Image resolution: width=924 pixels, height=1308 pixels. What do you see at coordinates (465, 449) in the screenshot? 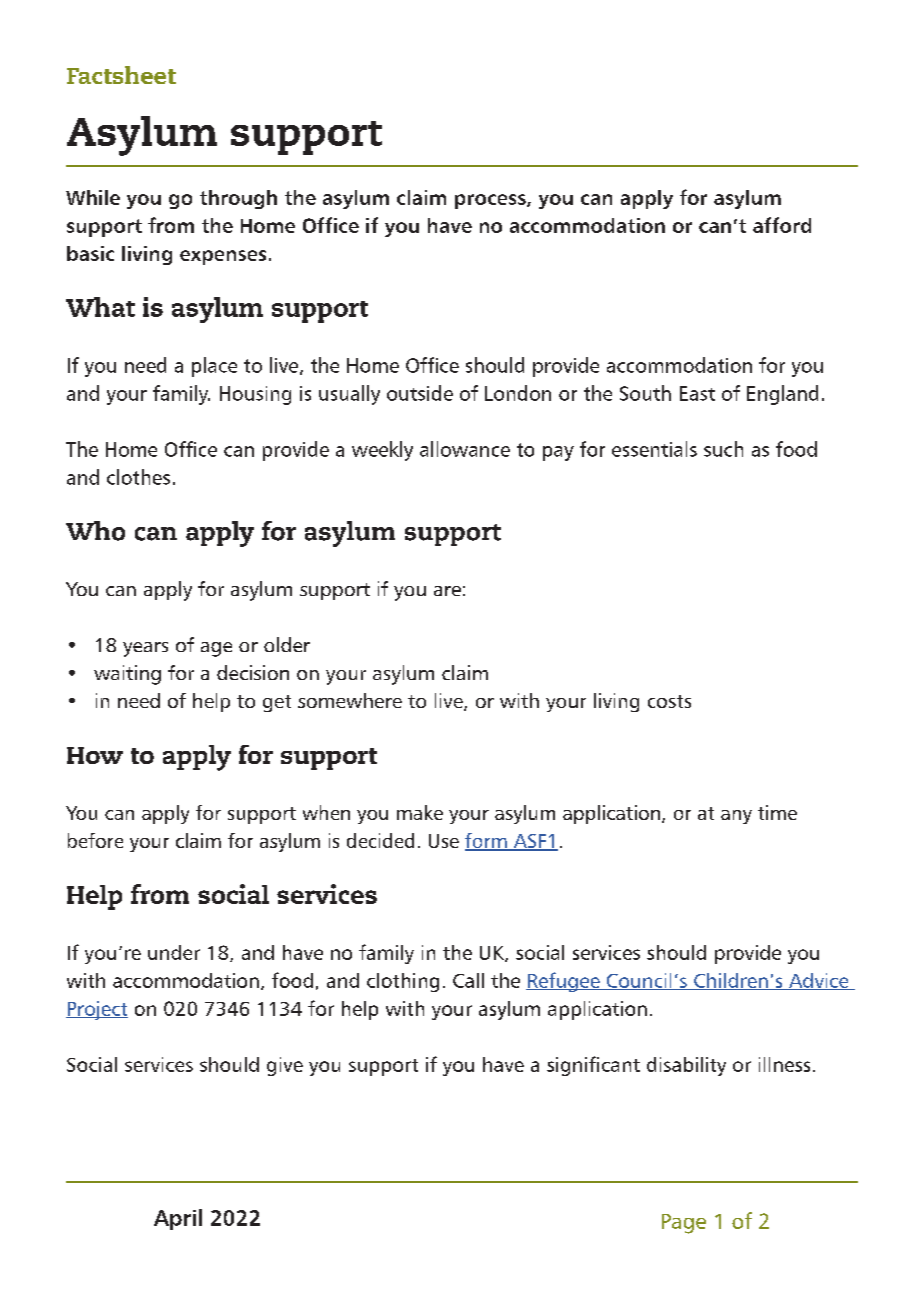
I see `allowance` at bounding box center [465, 449].
